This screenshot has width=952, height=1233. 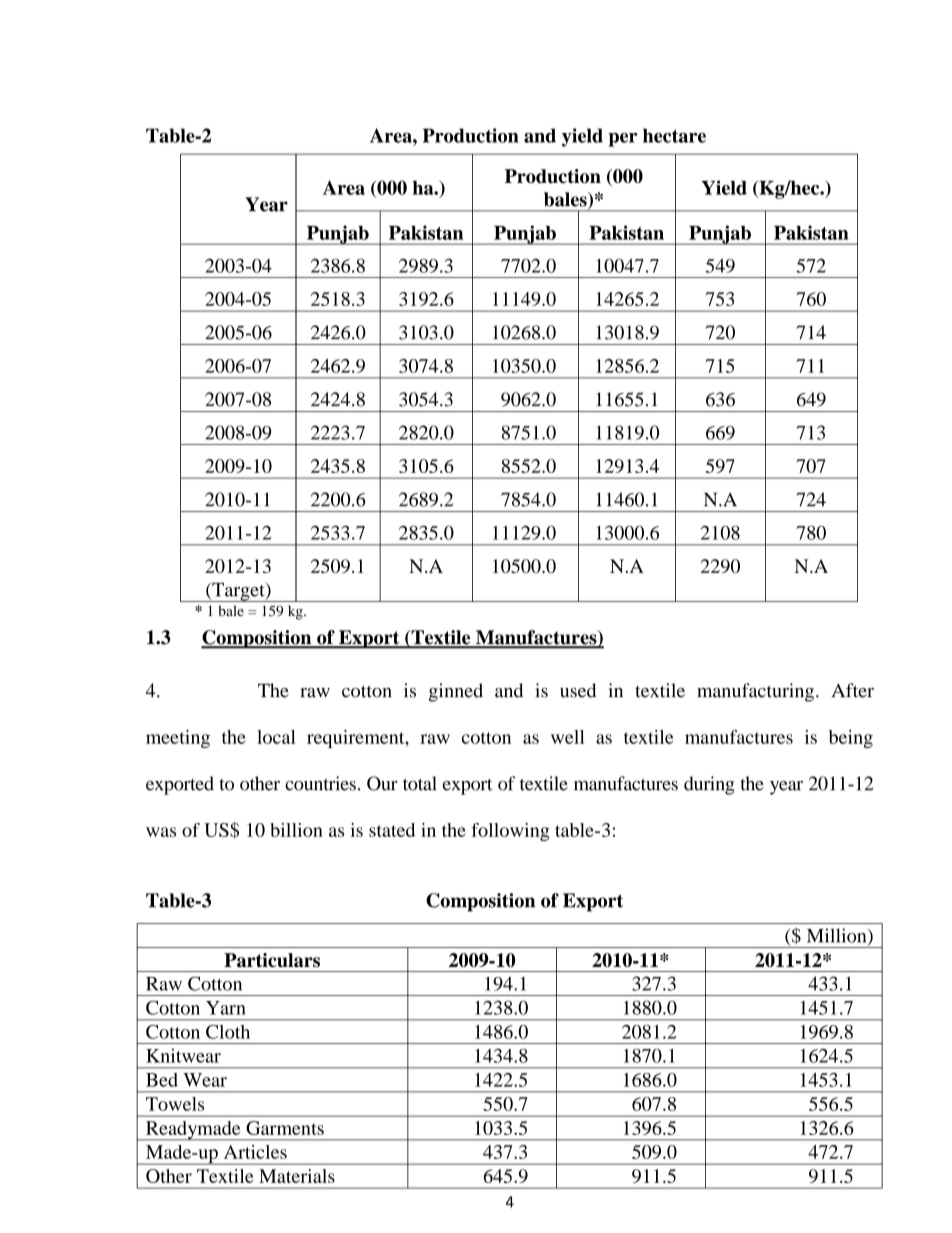 What do you see at coordinates (238, 592) in the screenshot?
I see `Target` at bounding box center [238, 592].
